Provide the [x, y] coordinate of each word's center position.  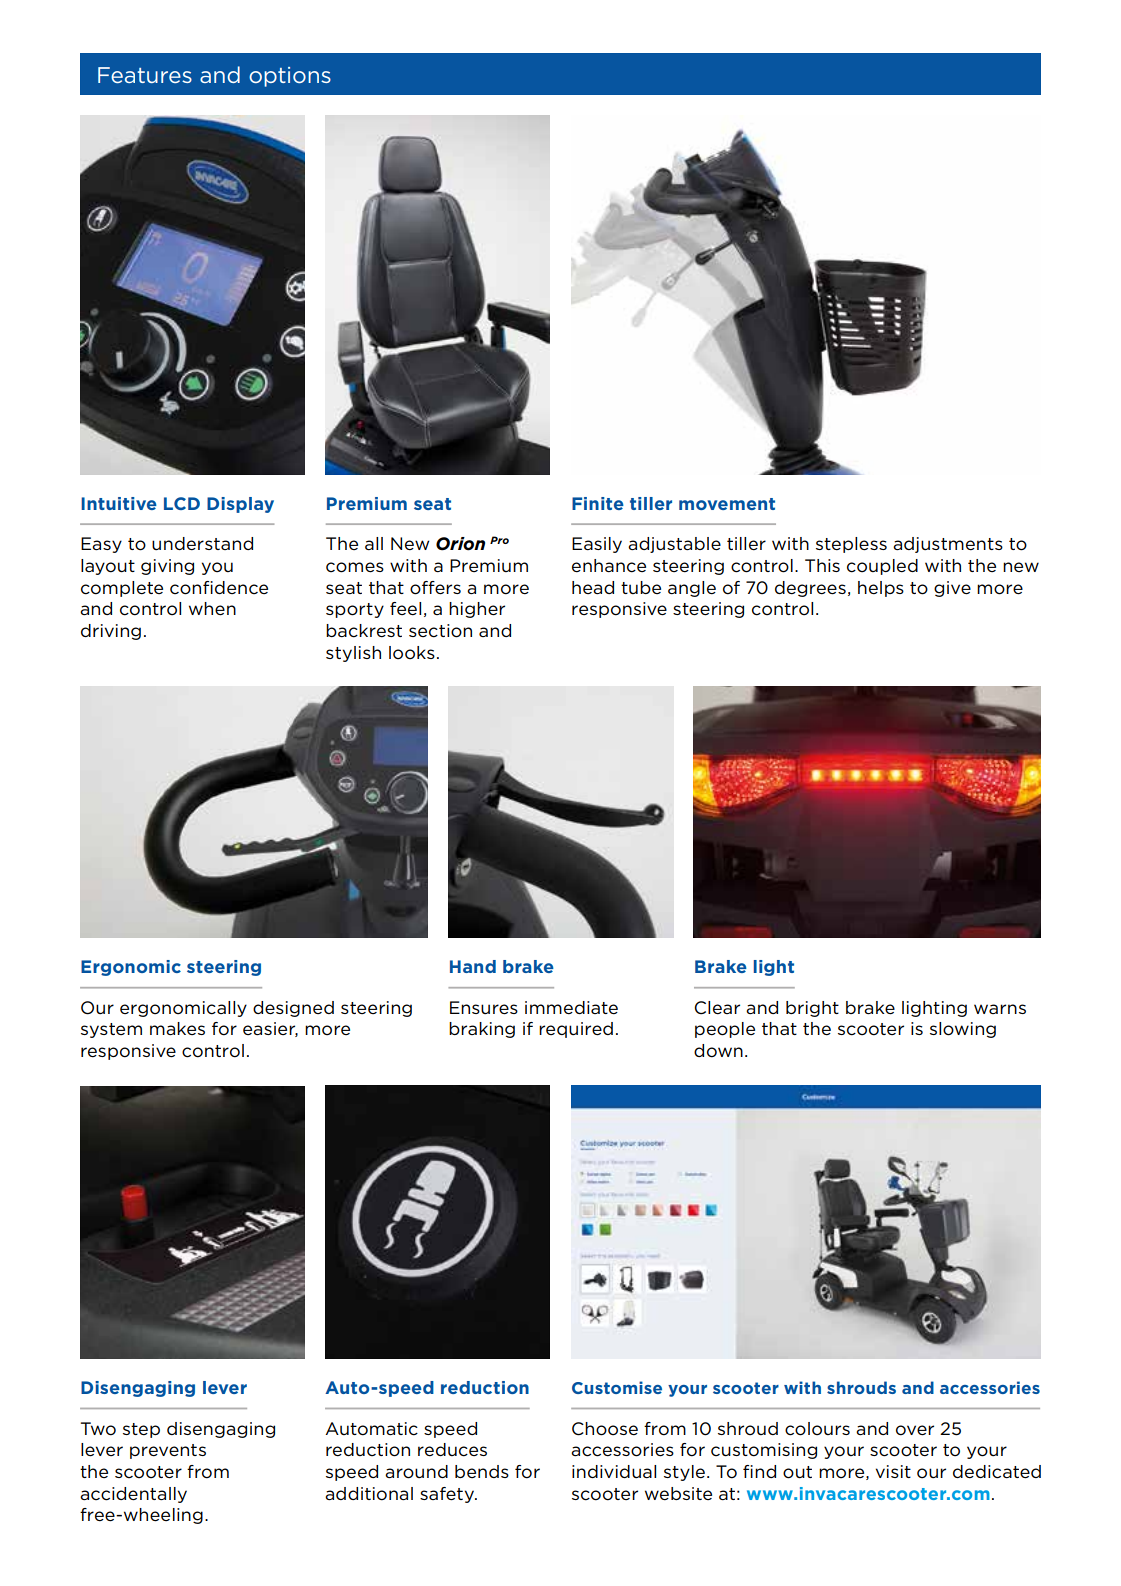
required [576, 1030]
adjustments [948, 545]
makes [177, 1028]
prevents [168, 1451]
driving [111, 632]
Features [145, 75]
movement [727, 504]
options [290, 77]
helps [881, 589]
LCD [182, 503]
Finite [598, 503]
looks [412, 653]
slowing [963, 1030]
